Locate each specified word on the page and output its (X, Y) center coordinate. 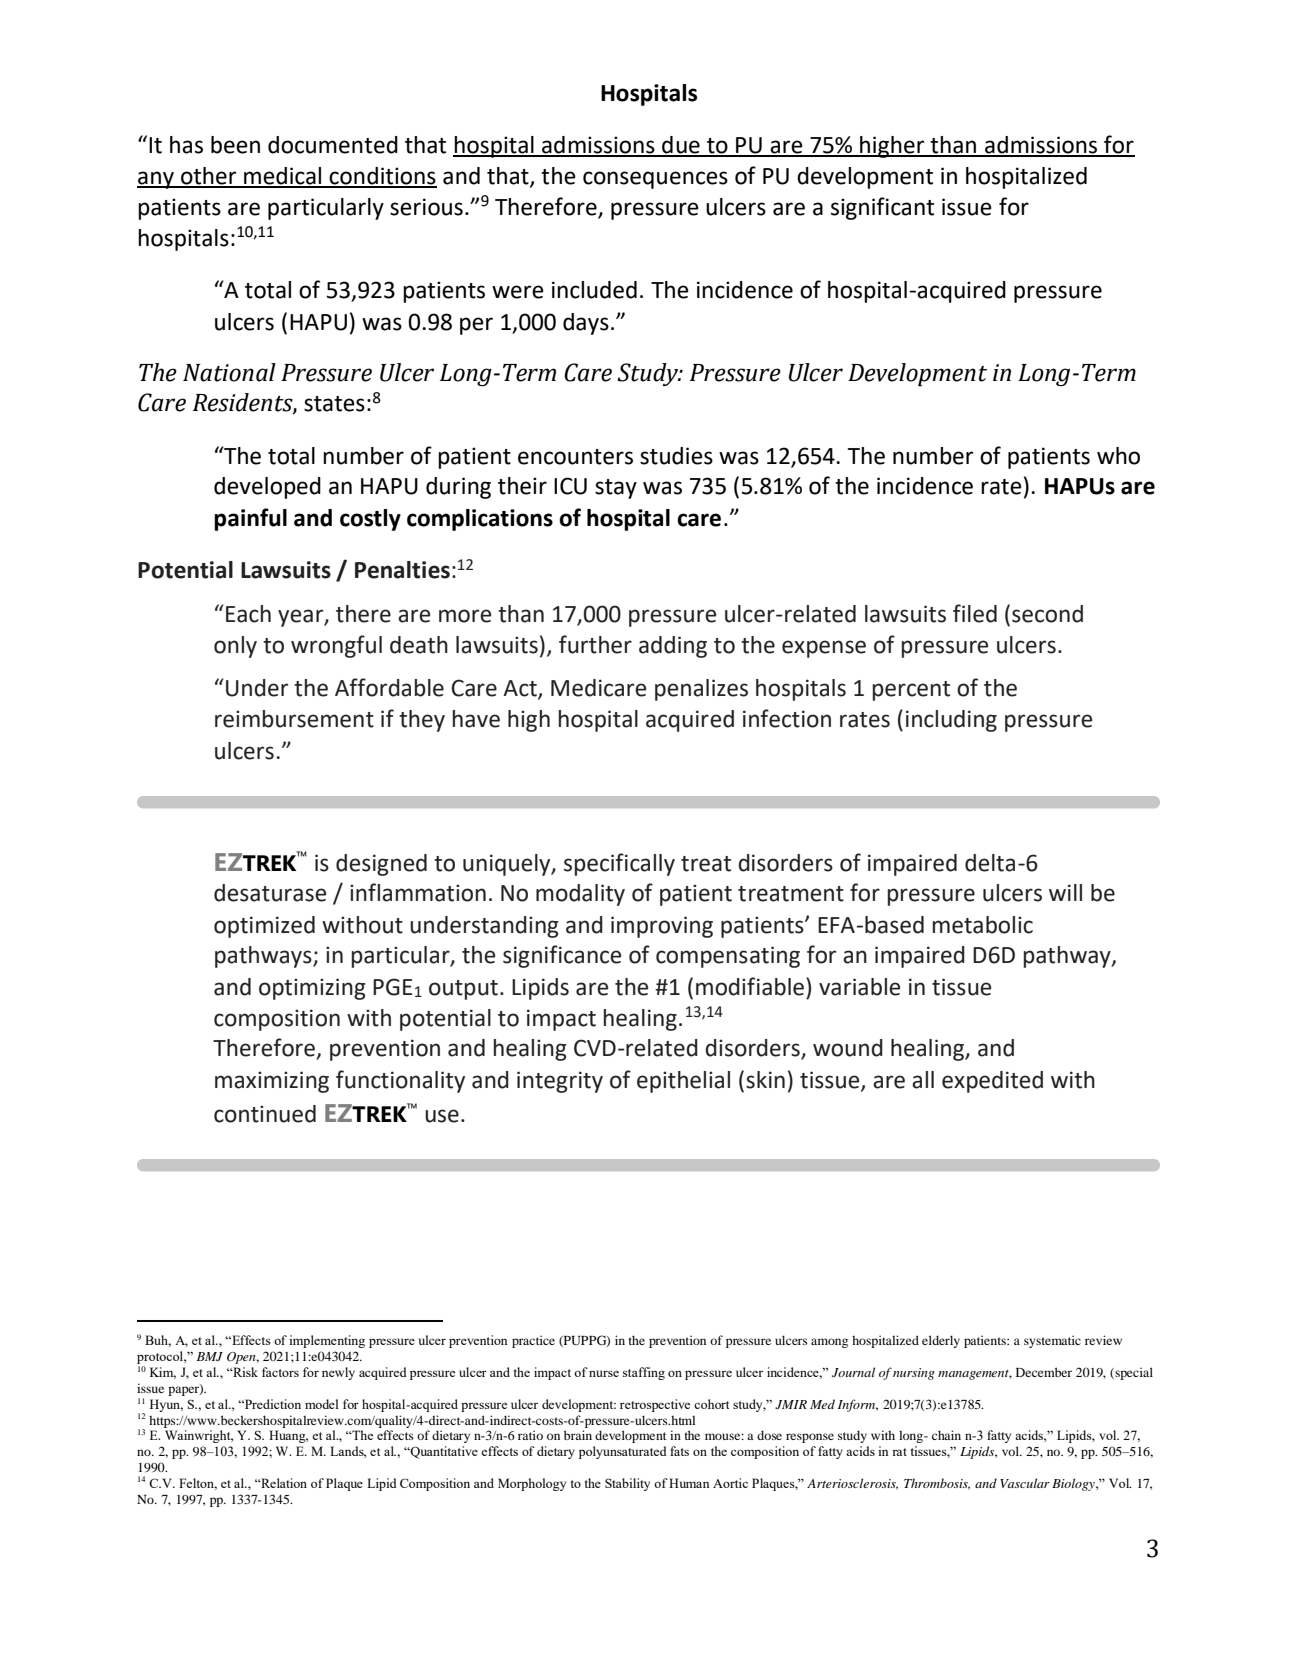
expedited (992, 1082)
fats (679, 1451)
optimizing (312, 989)
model (322, 1404)
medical (283, 177)
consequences (655, 180)
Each (248, 614)
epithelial (683, 1082)
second (1047, 614)
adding (673, 647)
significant (882, 208)
